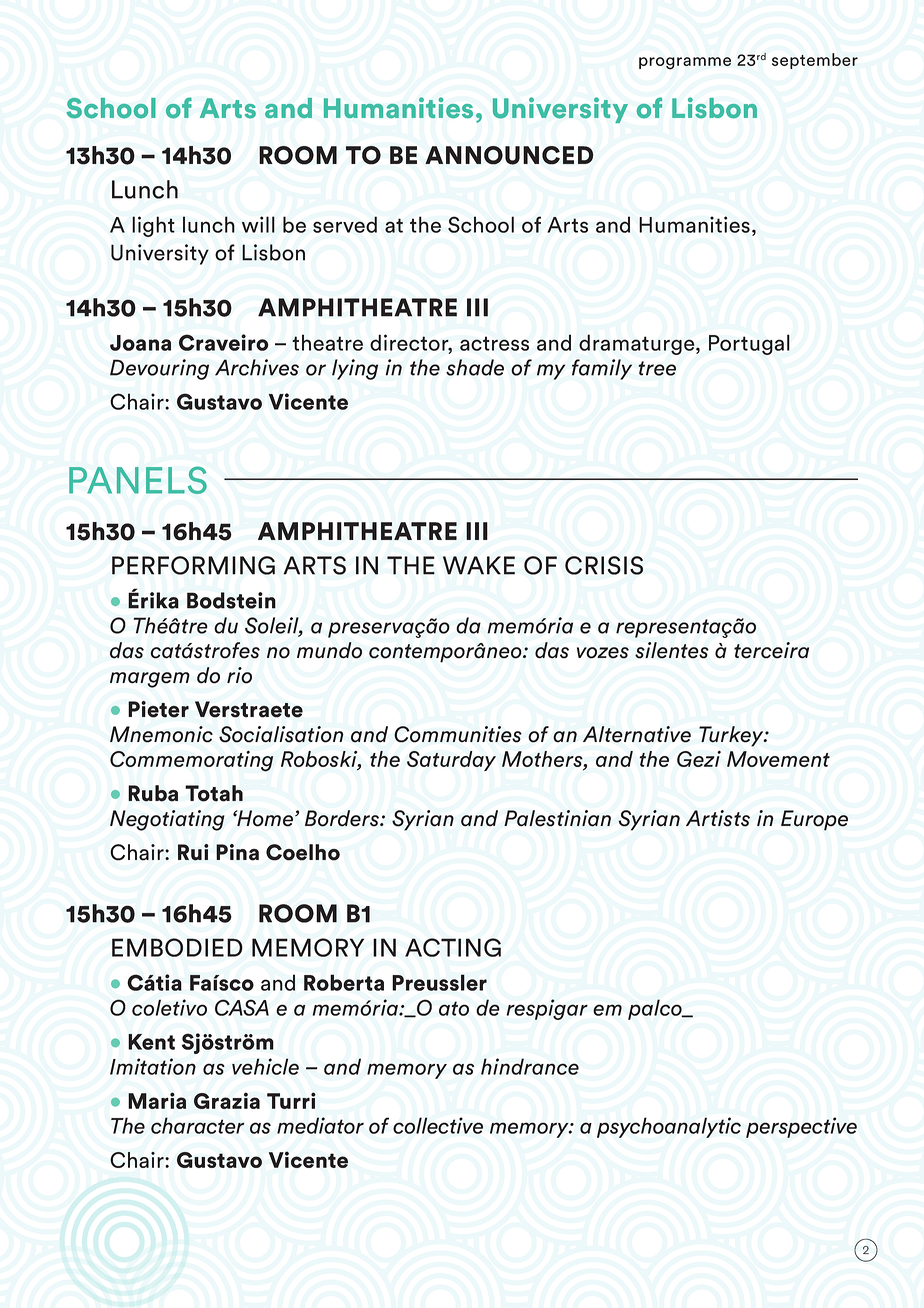  I want to click on will, so click(258, 224).
